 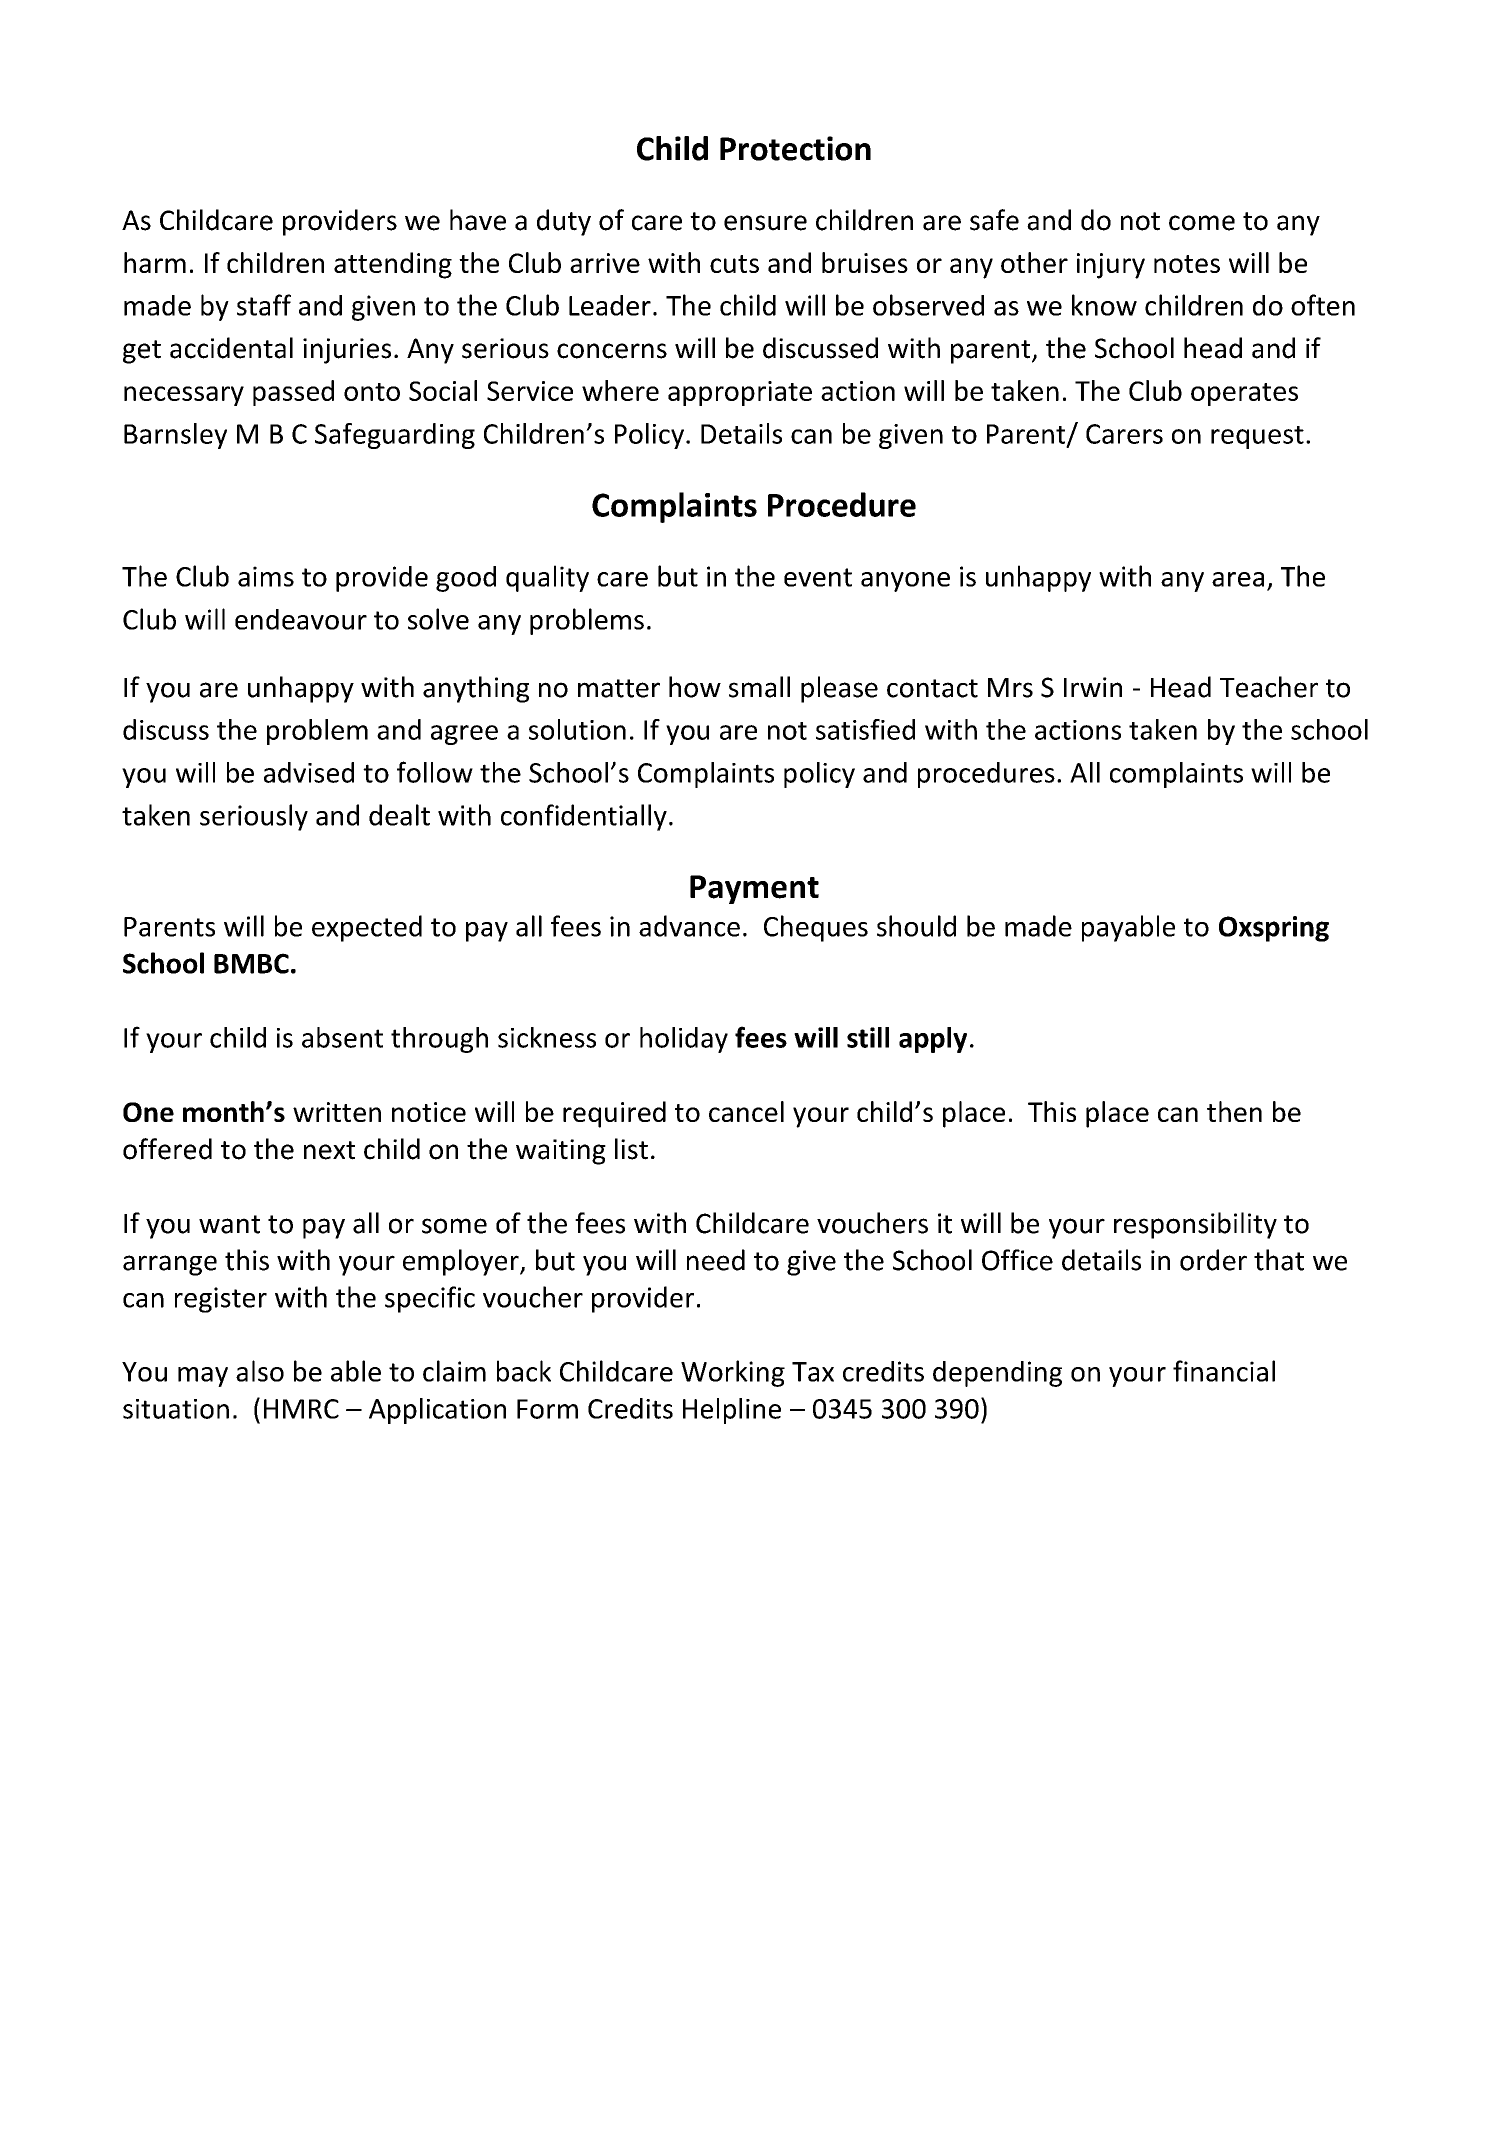 I want to click on satisfied, so click(x=865, y=729).
